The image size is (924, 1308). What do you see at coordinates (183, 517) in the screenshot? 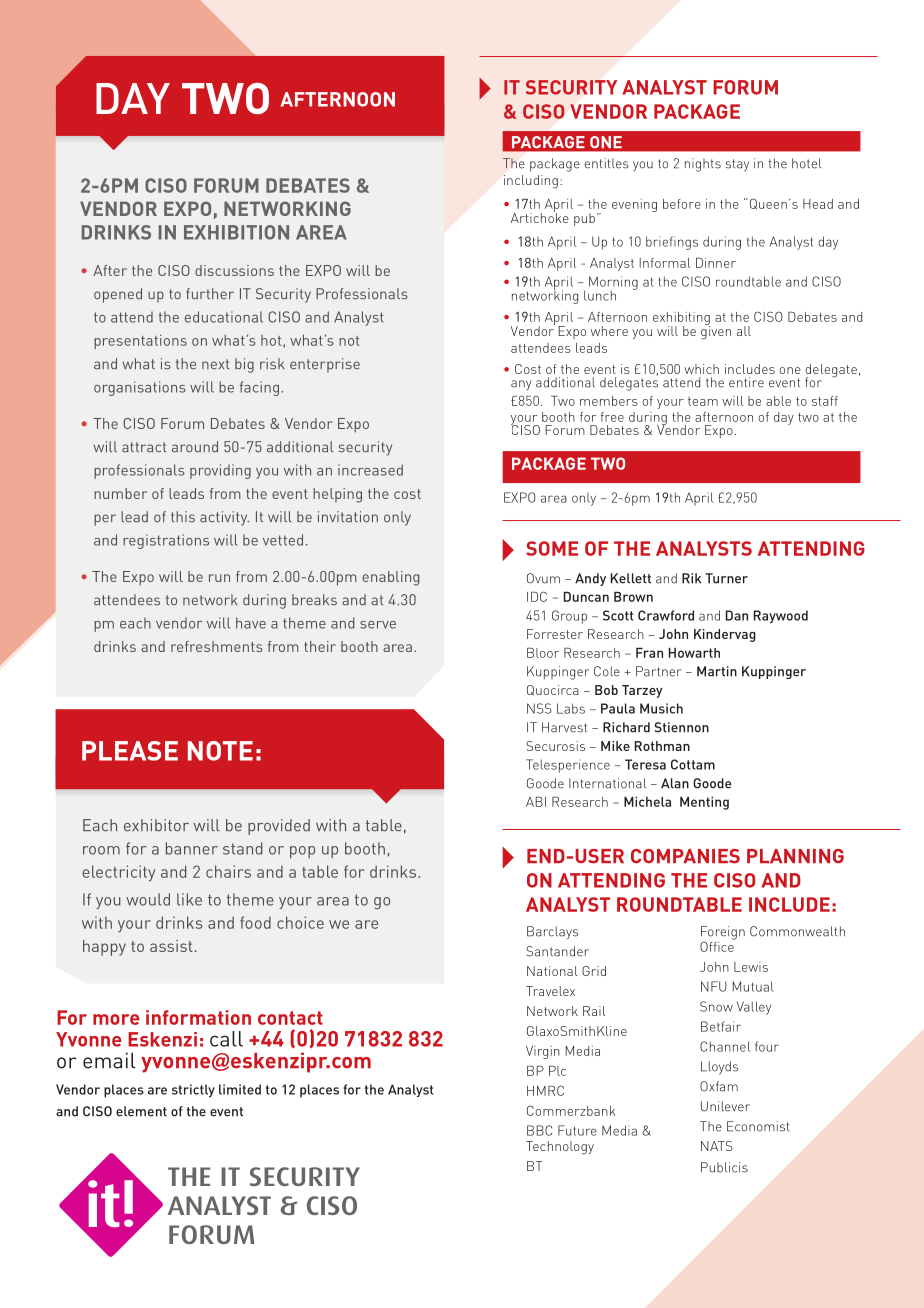
I see `this` at bounding box center [183, 517].
